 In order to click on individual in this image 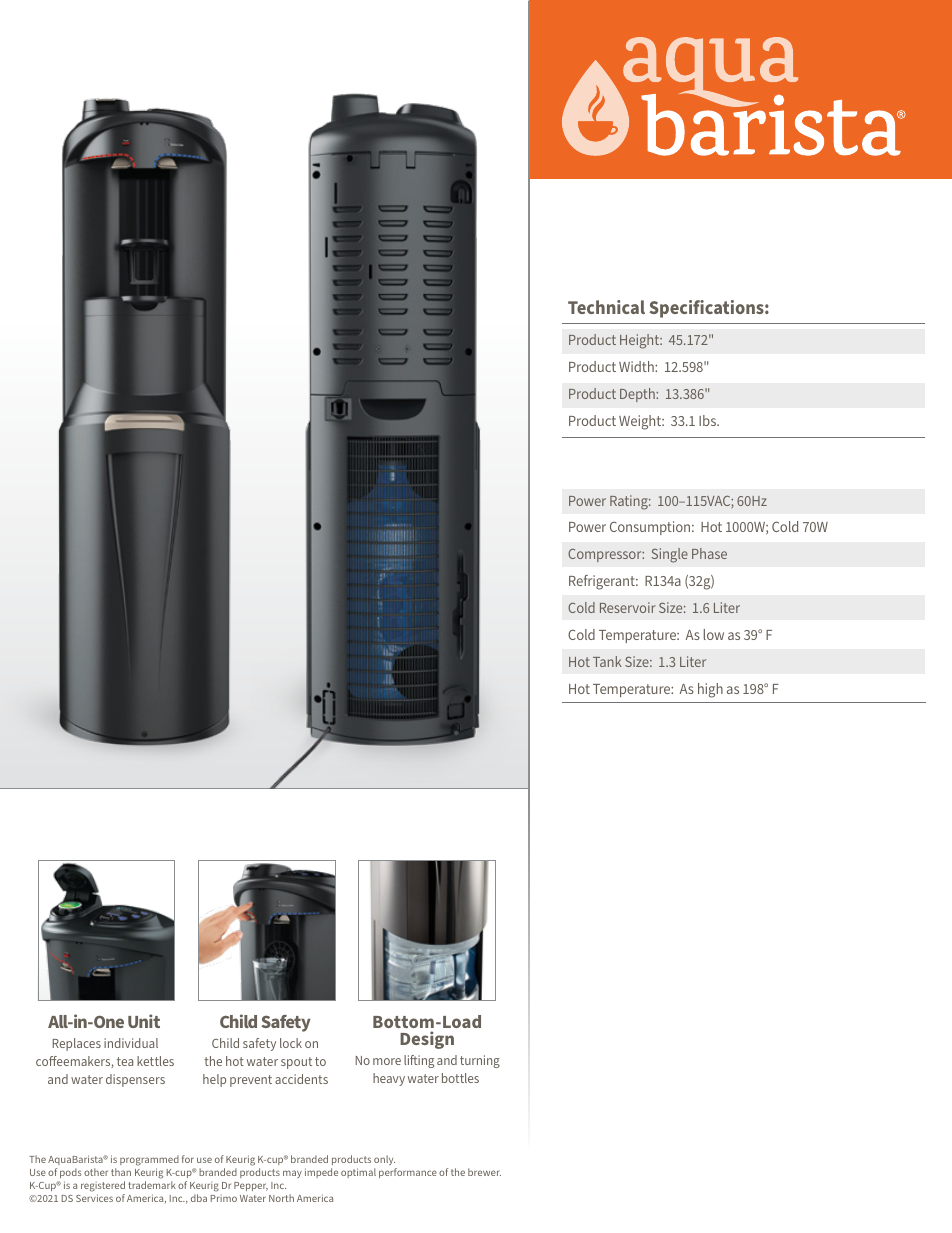, I will do `click(131, 1043)`.
